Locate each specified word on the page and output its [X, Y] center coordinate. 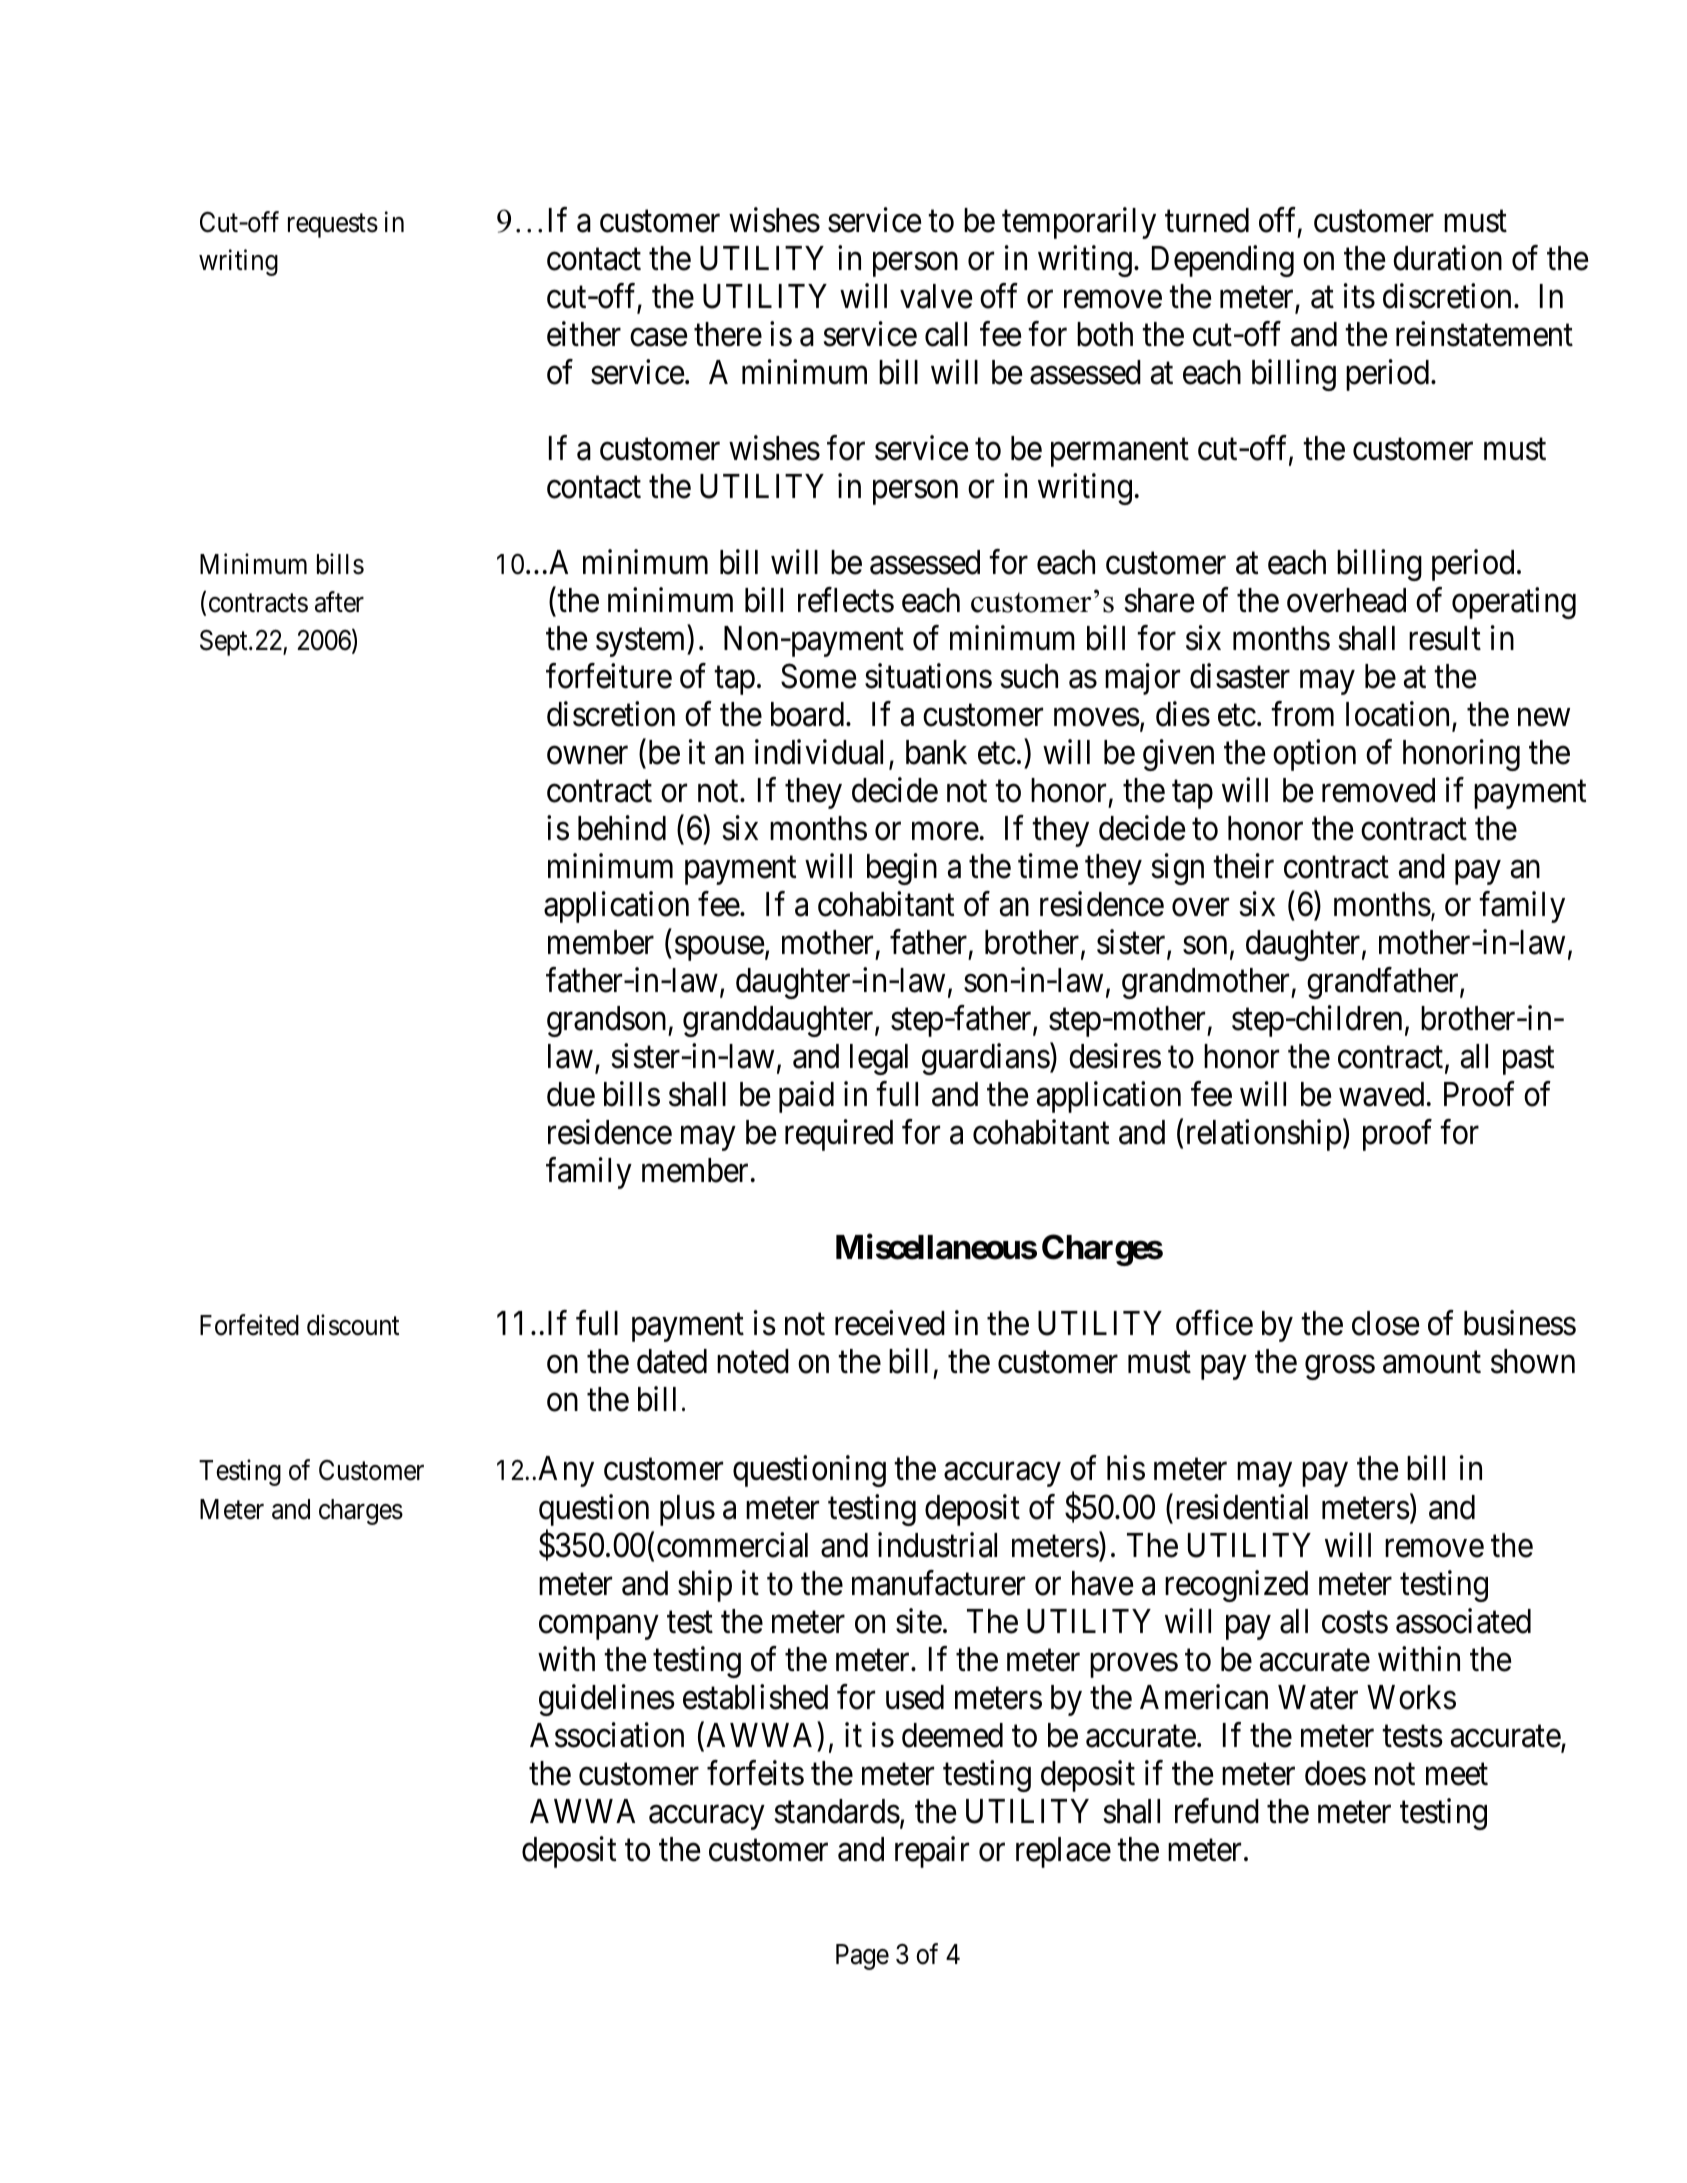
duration [1447, 258]
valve [936, 296]
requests [333, 226]
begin [902, 869]
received [890, 1323]
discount [353, 1325]
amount [1432, 1363]
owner [587, 756]
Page [862, 1957]
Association [607, 1735]
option [1314, 755]
